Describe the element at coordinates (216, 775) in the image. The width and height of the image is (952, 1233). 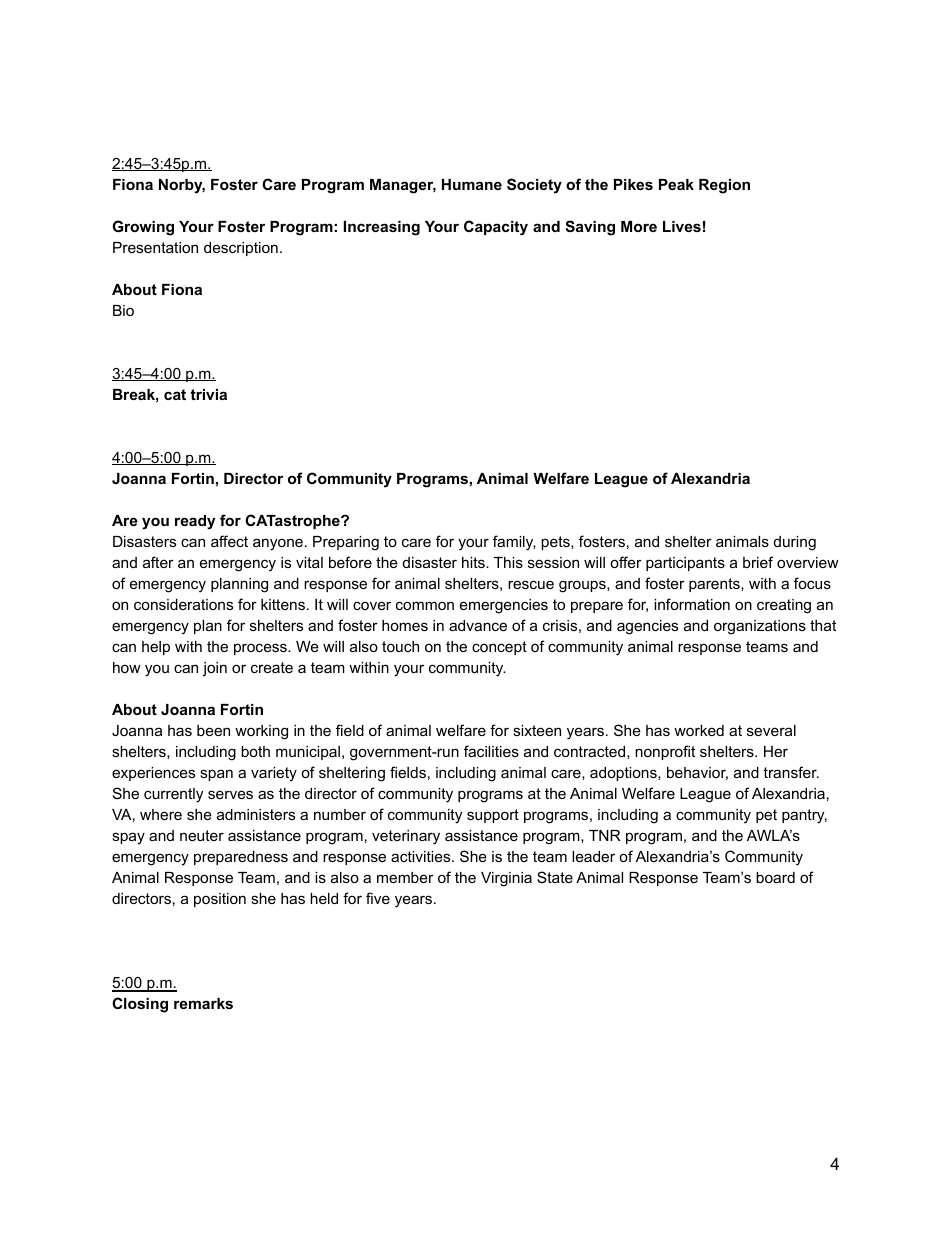
I see `span` at that location.
